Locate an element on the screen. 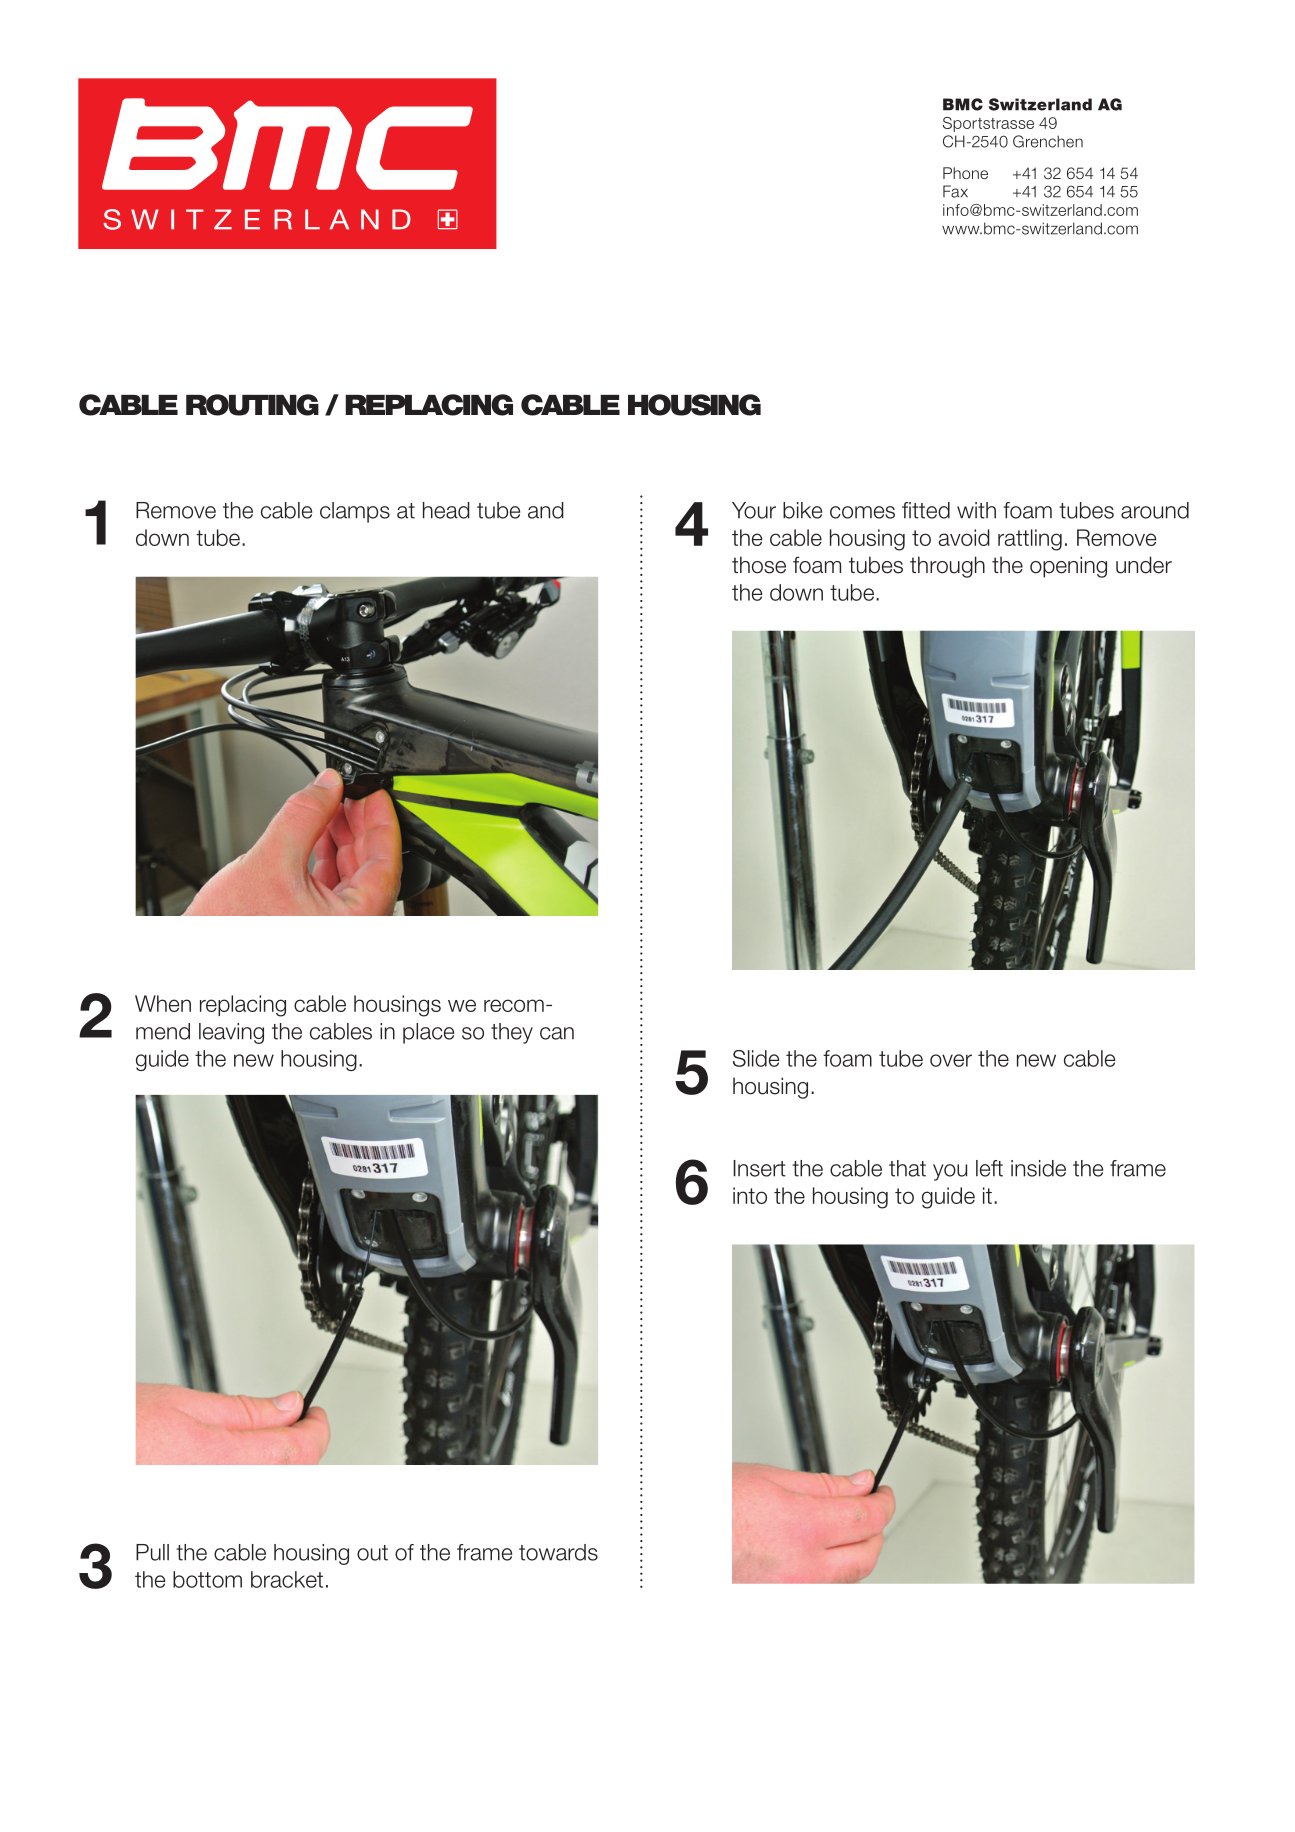  clamps is located at coordinates (355, 512).
